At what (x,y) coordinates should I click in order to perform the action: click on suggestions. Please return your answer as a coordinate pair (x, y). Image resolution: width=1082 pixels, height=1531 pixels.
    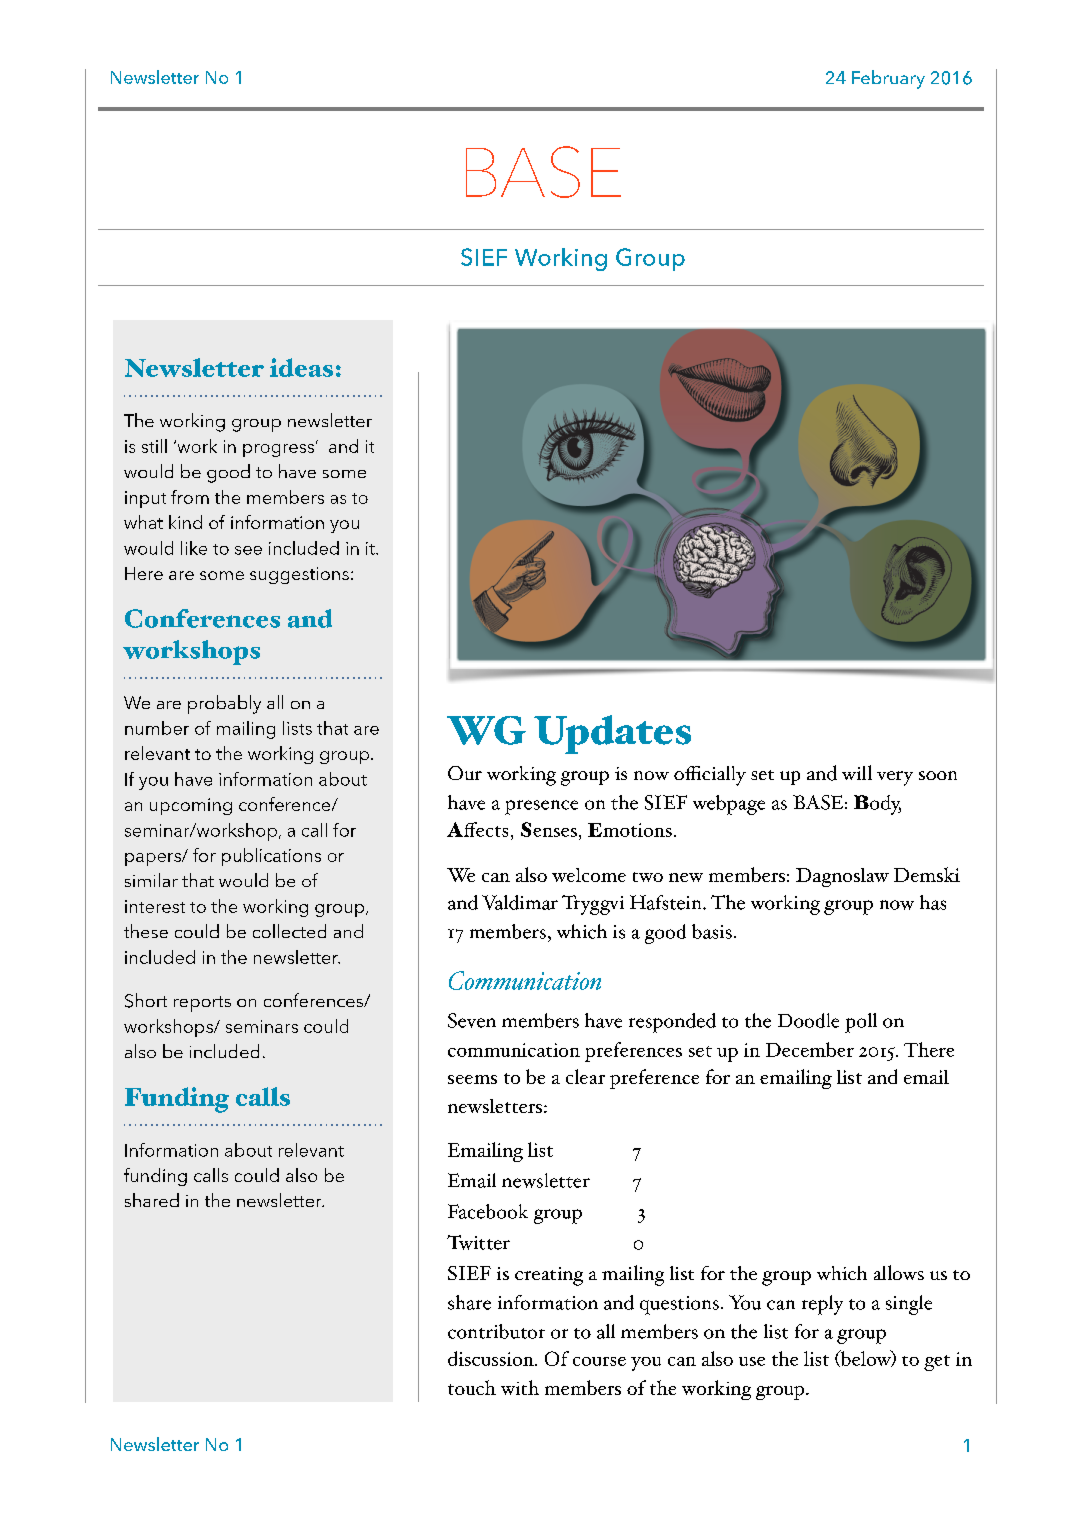
    Looking at the image, I should click on (299, 575).
